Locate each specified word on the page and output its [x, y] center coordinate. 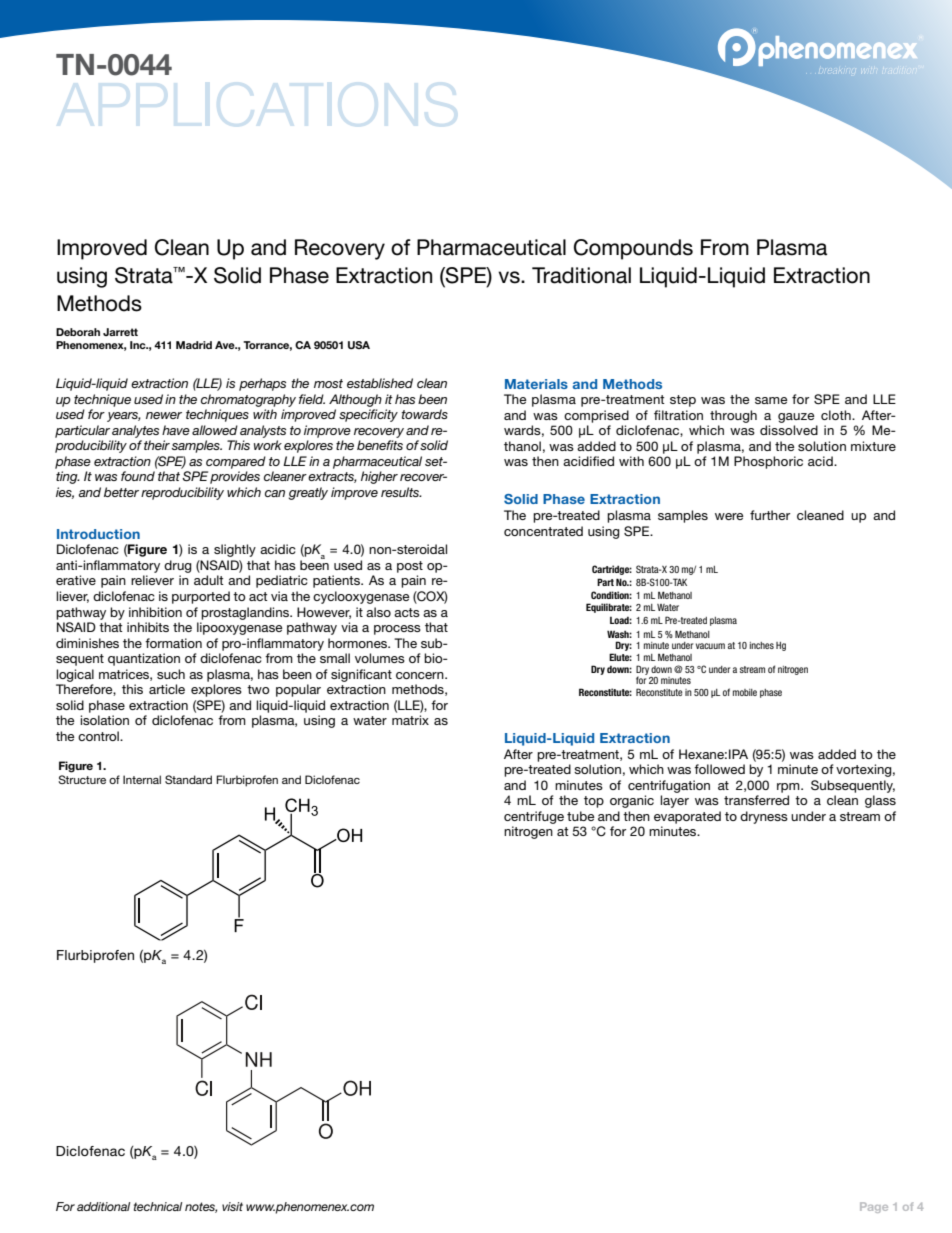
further [770, 515]
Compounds [633, 249]
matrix [410, 720]
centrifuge [534, 817]
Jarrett [120, 332]
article [167, 689]
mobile [745, 692]
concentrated [543, 531]
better [121, 492]
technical [158, 1206]
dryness [764, 817]
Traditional [581, 275]
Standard [188, 779]
